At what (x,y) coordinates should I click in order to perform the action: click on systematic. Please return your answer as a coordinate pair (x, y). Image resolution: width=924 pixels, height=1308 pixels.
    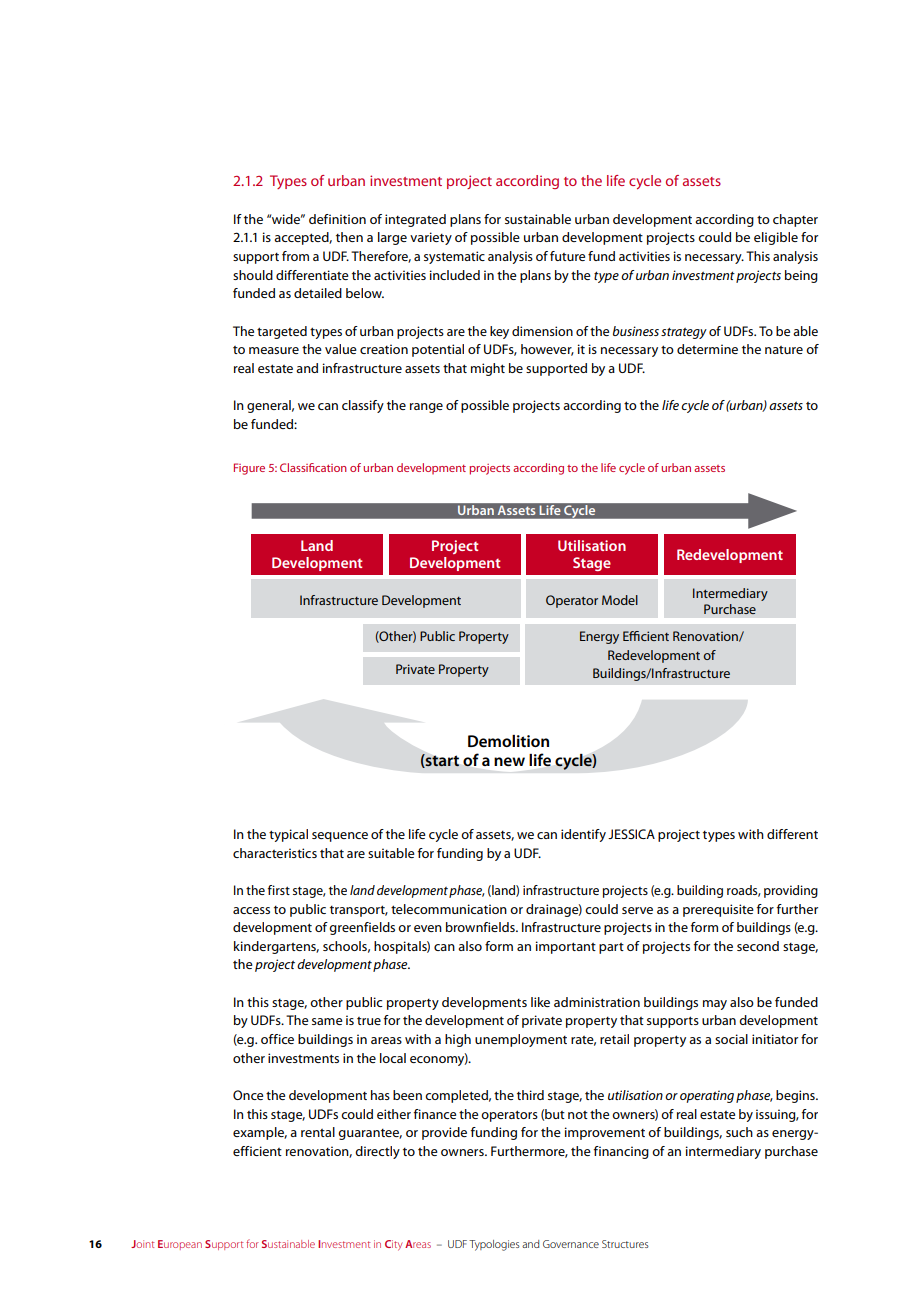
    Looking at the image, I should click on (454, 257).
